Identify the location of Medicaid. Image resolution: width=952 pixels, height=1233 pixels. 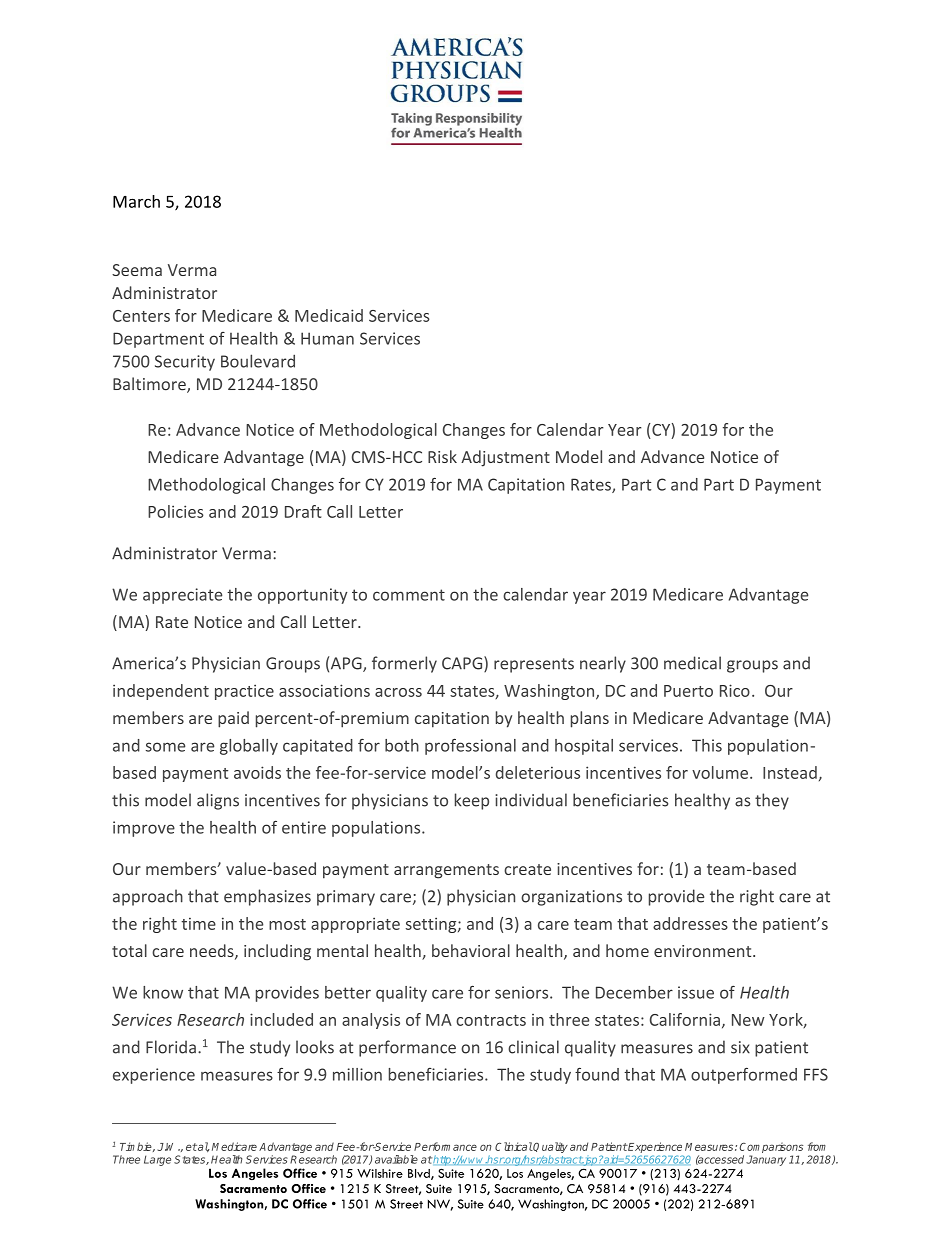
(329, 315).
